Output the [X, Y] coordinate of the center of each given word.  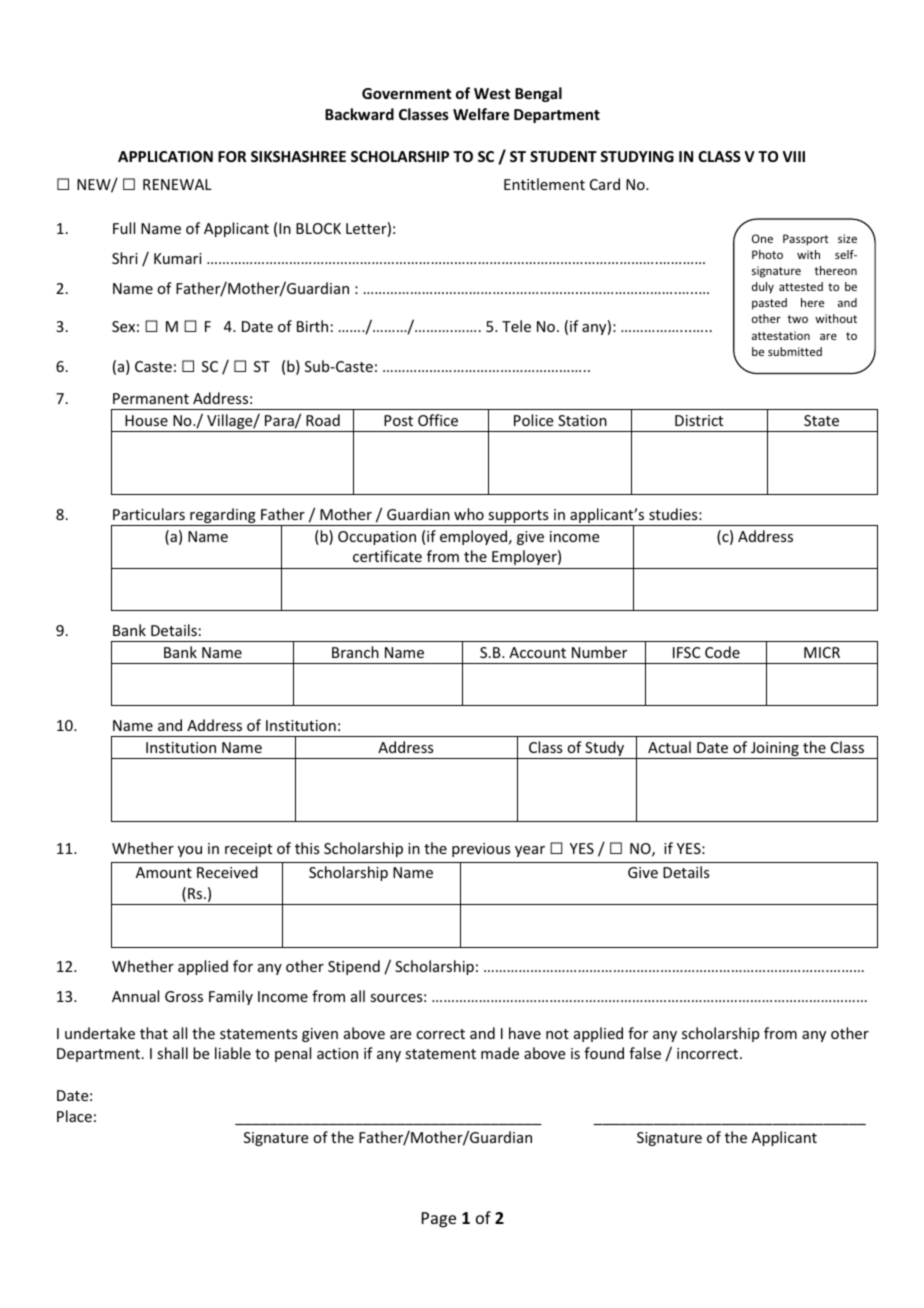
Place [74, 1116]
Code [722, 652]
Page [439, 1220]
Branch [355, 652]
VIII [794, 156]
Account [537, 652]
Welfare [481, 114]
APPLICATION [165, 156]
